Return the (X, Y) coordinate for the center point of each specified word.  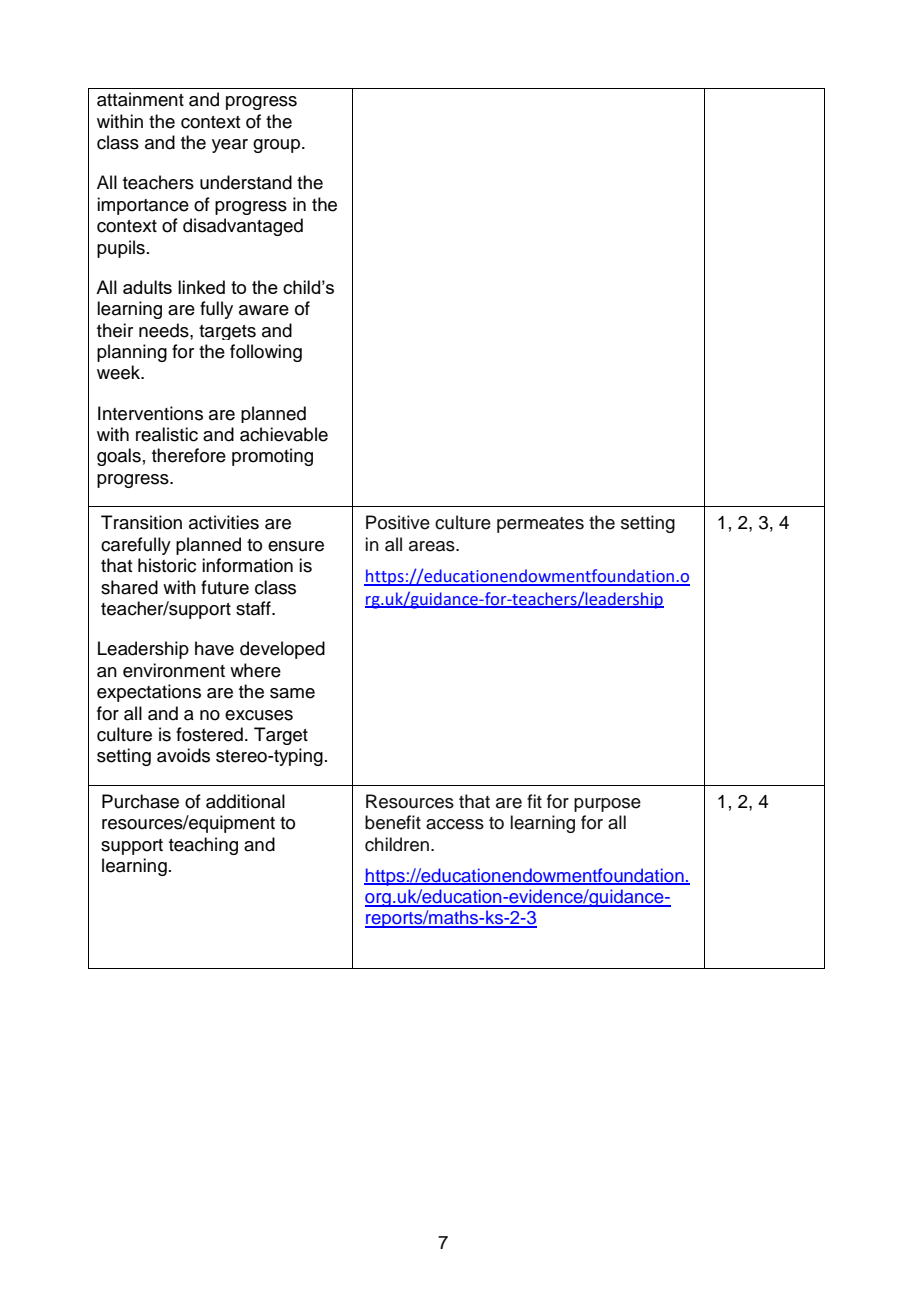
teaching (203, 846)
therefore (189, 455)
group (278, 146)
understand (246, 182)
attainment (140, 99)
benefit (393, 822)
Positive (398, 522)
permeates (540, 525)
